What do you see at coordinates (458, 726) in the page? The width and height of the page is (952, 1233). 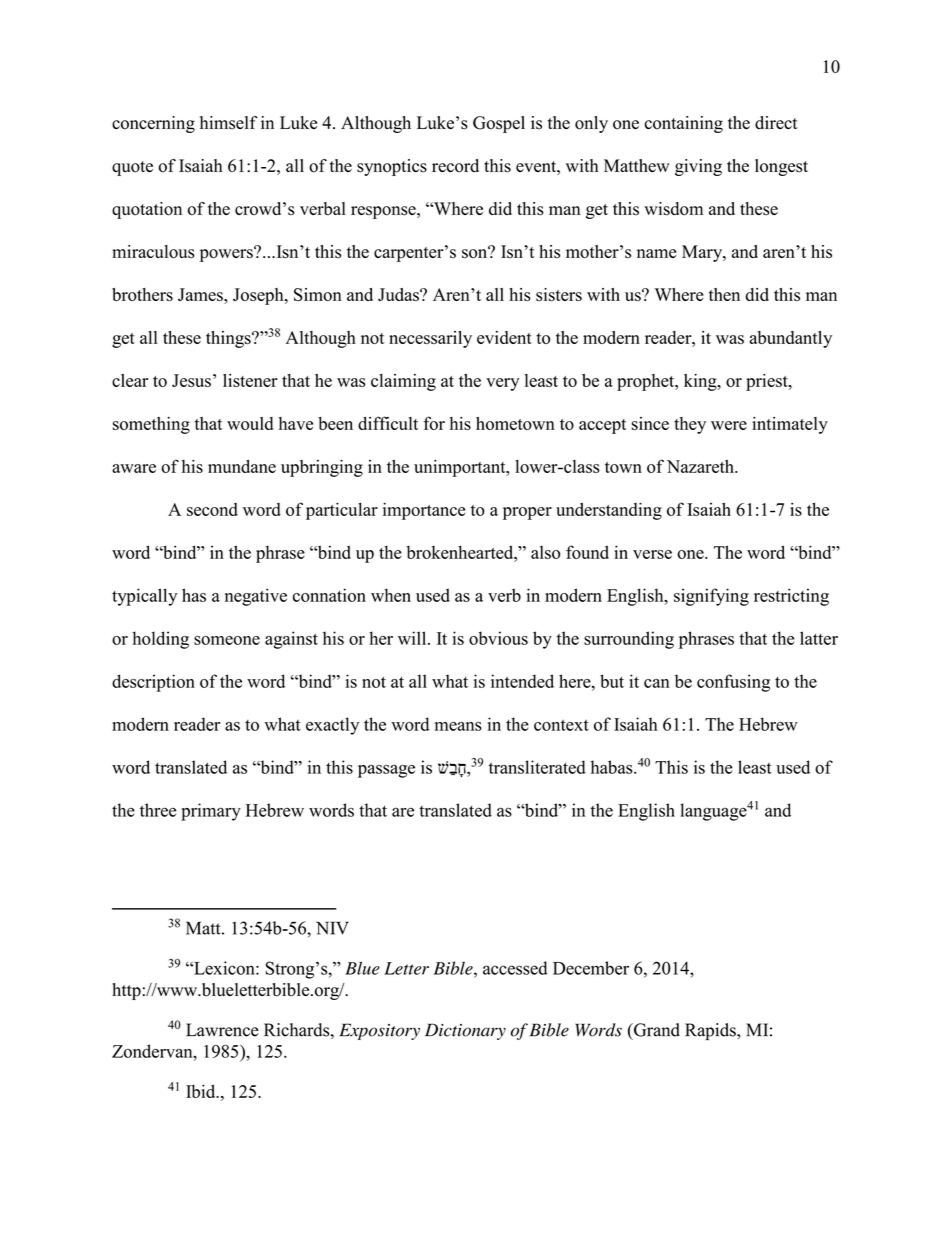 I see `means` at bounding box center [458, 726].
